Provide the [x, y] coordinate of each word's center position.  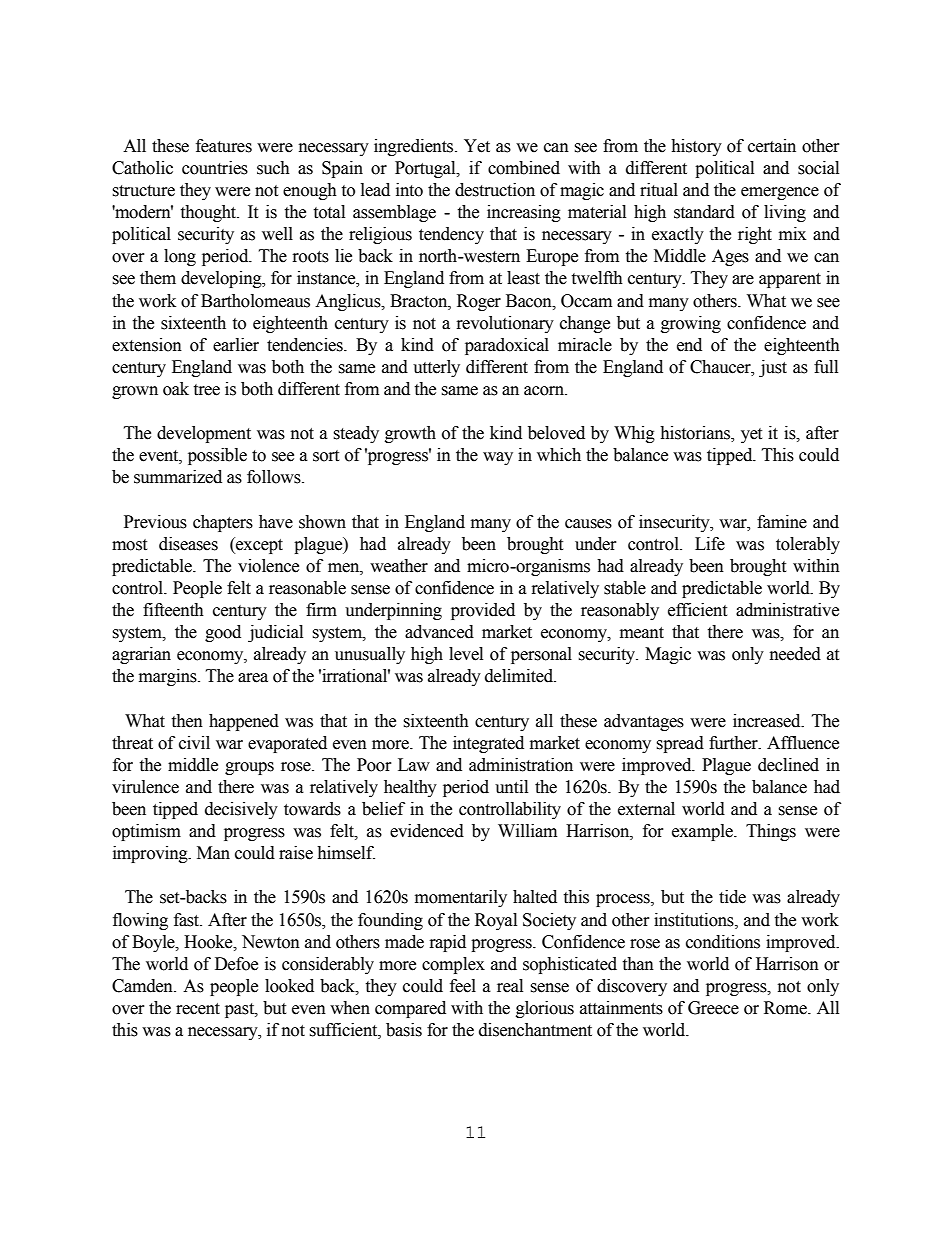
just [773, 368]
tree [206, 390]
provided [483, 611]
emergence [780, 193]
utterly [436, 368]
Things [771, 832]
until [511, 787]
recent [198, 1009]
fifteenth [173, 610]
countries [215, 168]
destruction [495, 190]
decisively [241, 810]
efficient [697, 610]
